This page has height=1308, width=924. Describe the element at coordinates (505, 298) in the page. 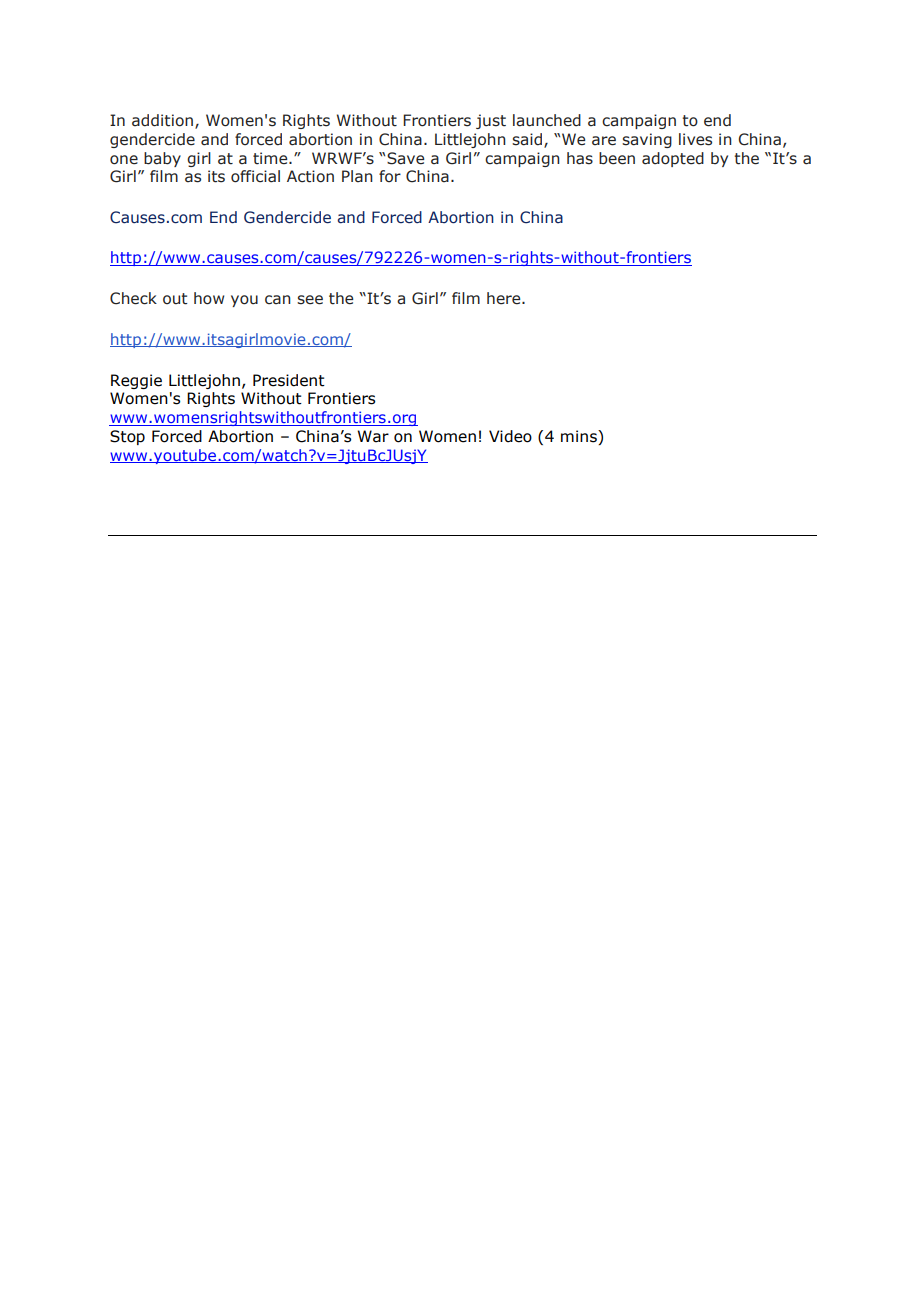

I see `here` at that location.
